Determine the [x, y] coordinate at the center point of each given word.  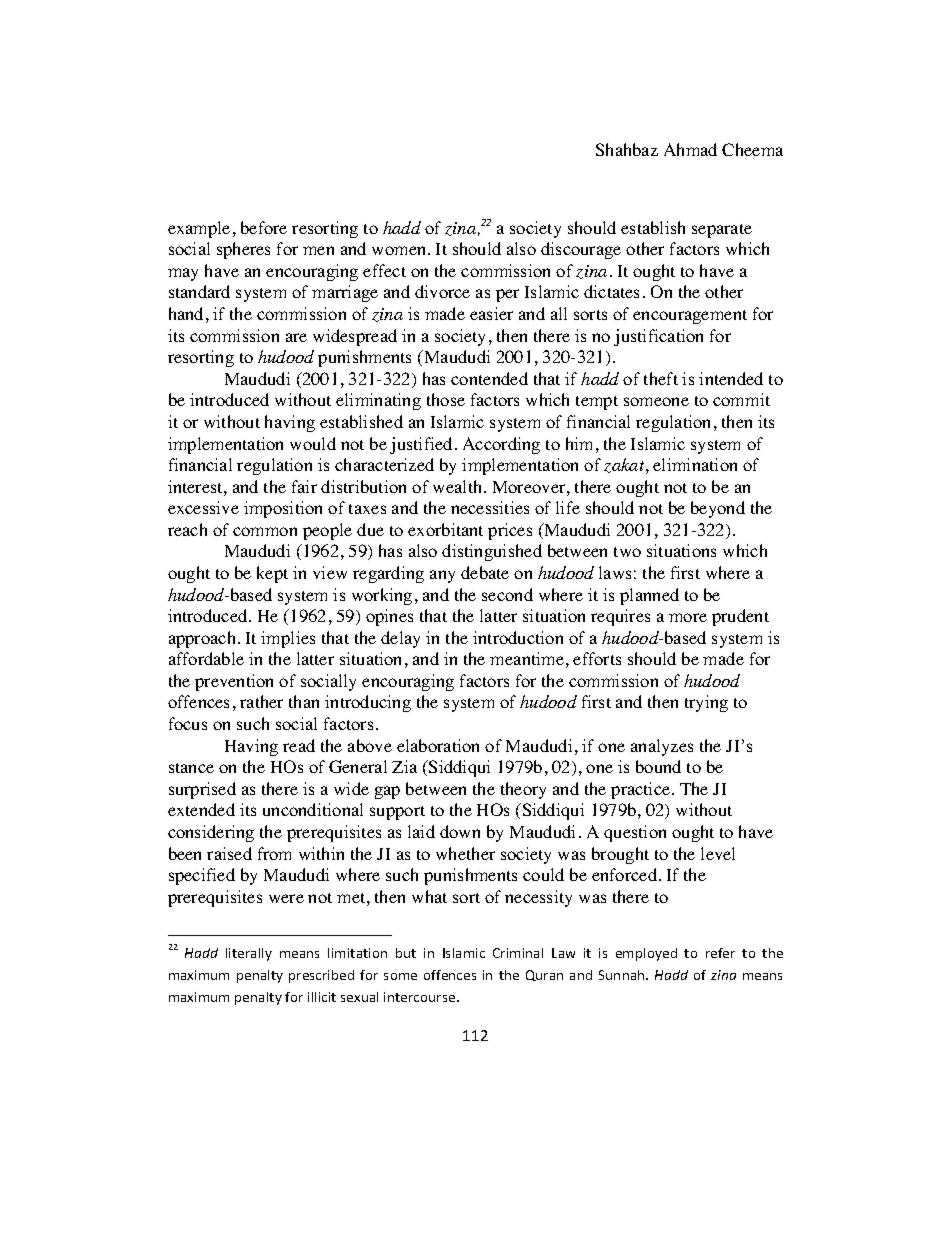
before [264, 227]
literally [249, 954]
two [627, 552]
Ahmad [690, 149]
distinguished [492, 552]
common [265, 531]
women [400, 250]
